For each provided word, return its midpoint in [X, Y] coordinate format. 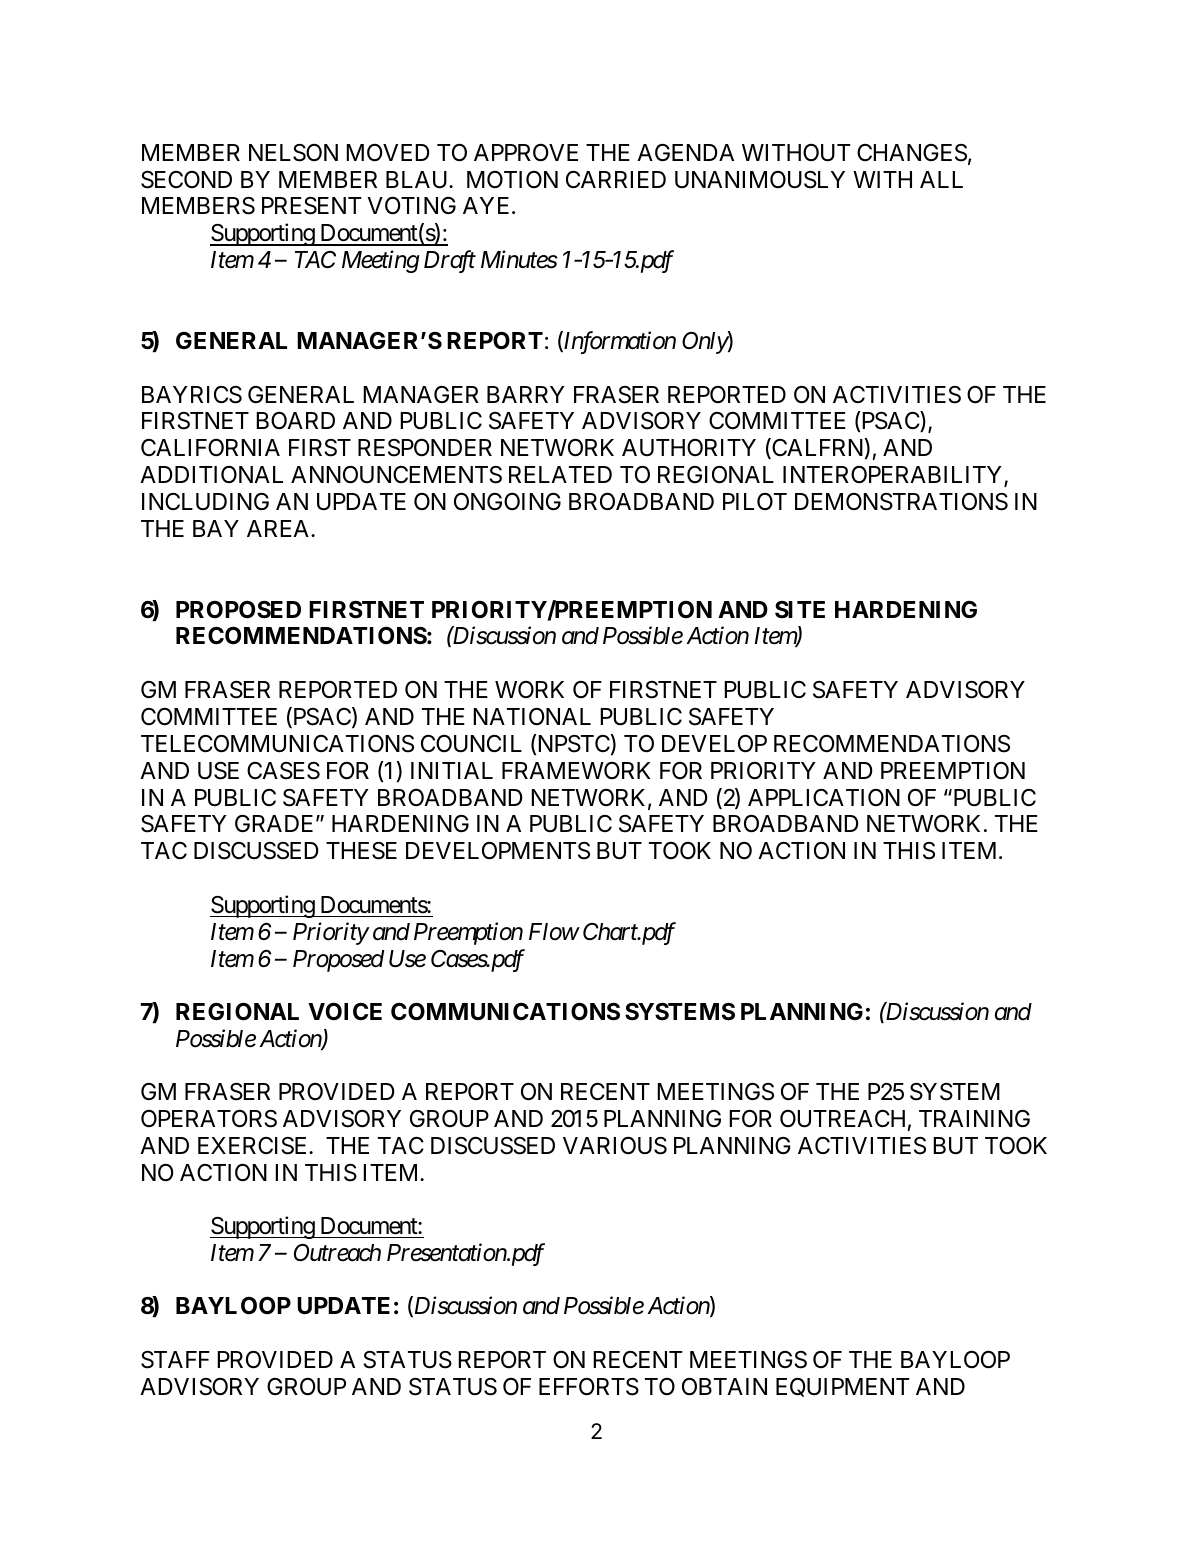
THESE [361, 851]
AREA [279, 528]
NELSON [293, 153]
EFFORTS [589, 1387]
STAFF [175, 1360]
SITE [800, 609]
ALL [941, 179]
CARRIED [616, 179]
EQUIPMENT [843, 1387]
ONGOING [507, 501]
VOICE [345, 1012]
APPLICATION [824, 797]
